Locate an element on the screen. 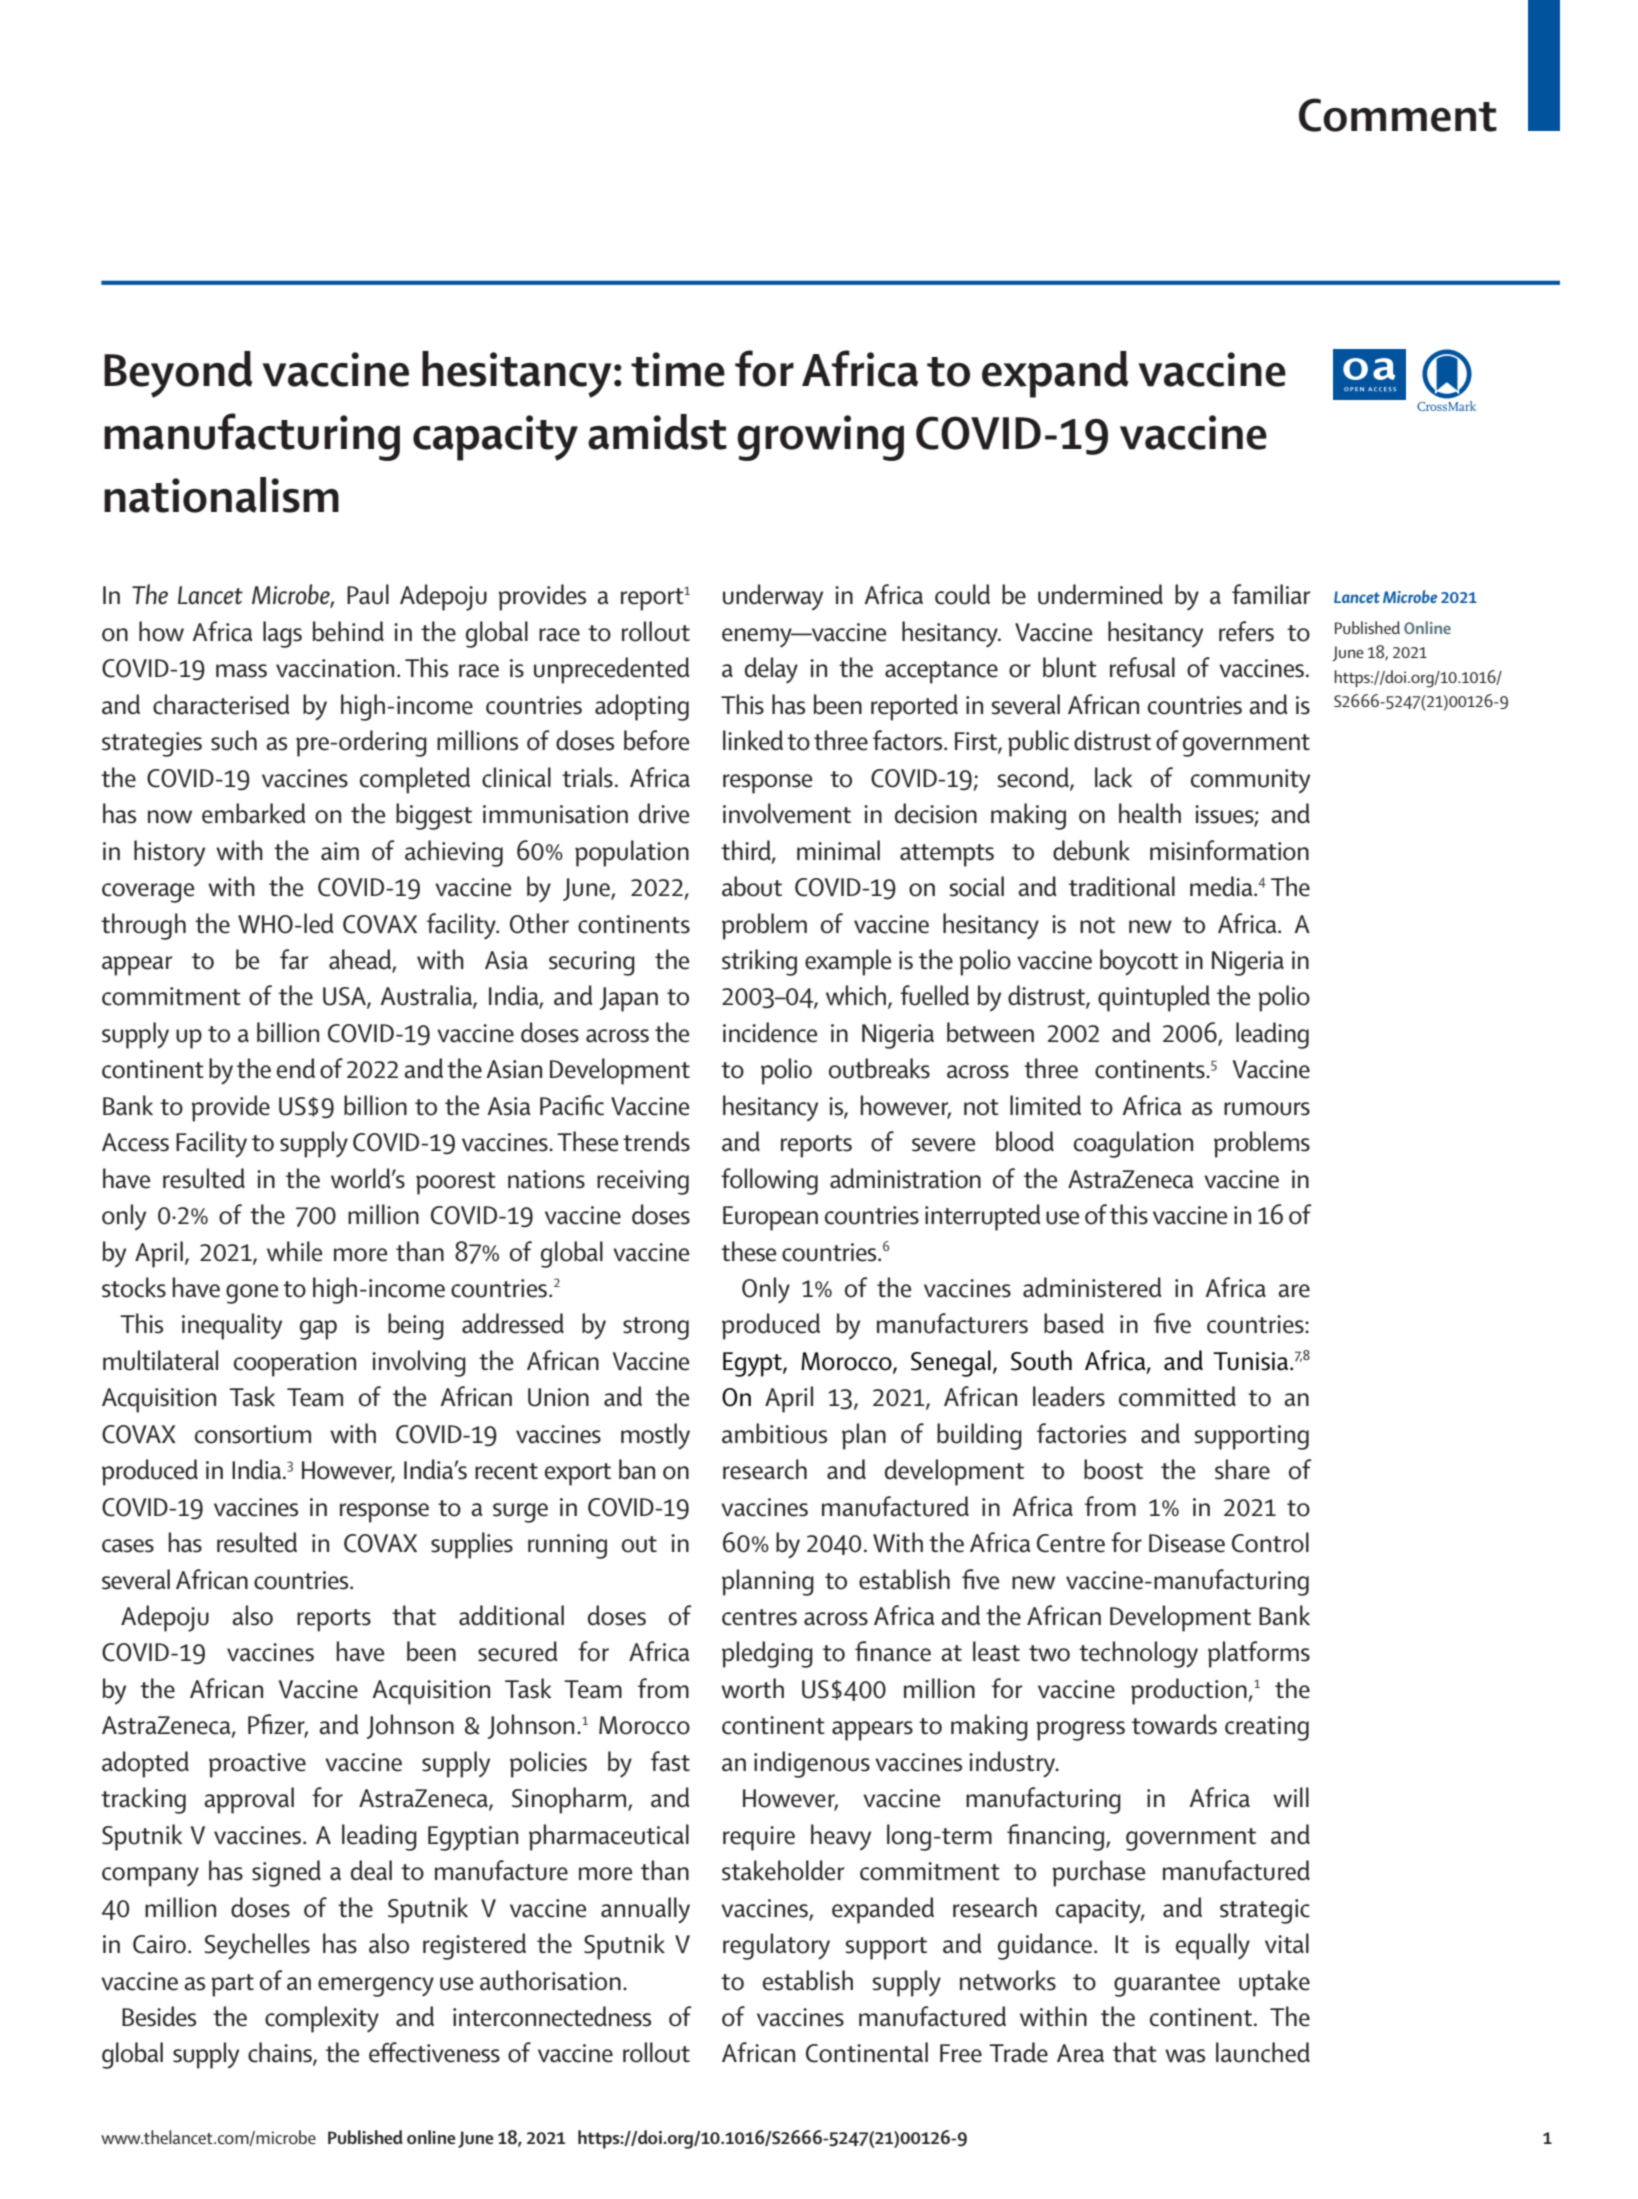 Image resolution: width=1638 pixels, height=2199 pixels. community is located at coordinates (1250, 781).
